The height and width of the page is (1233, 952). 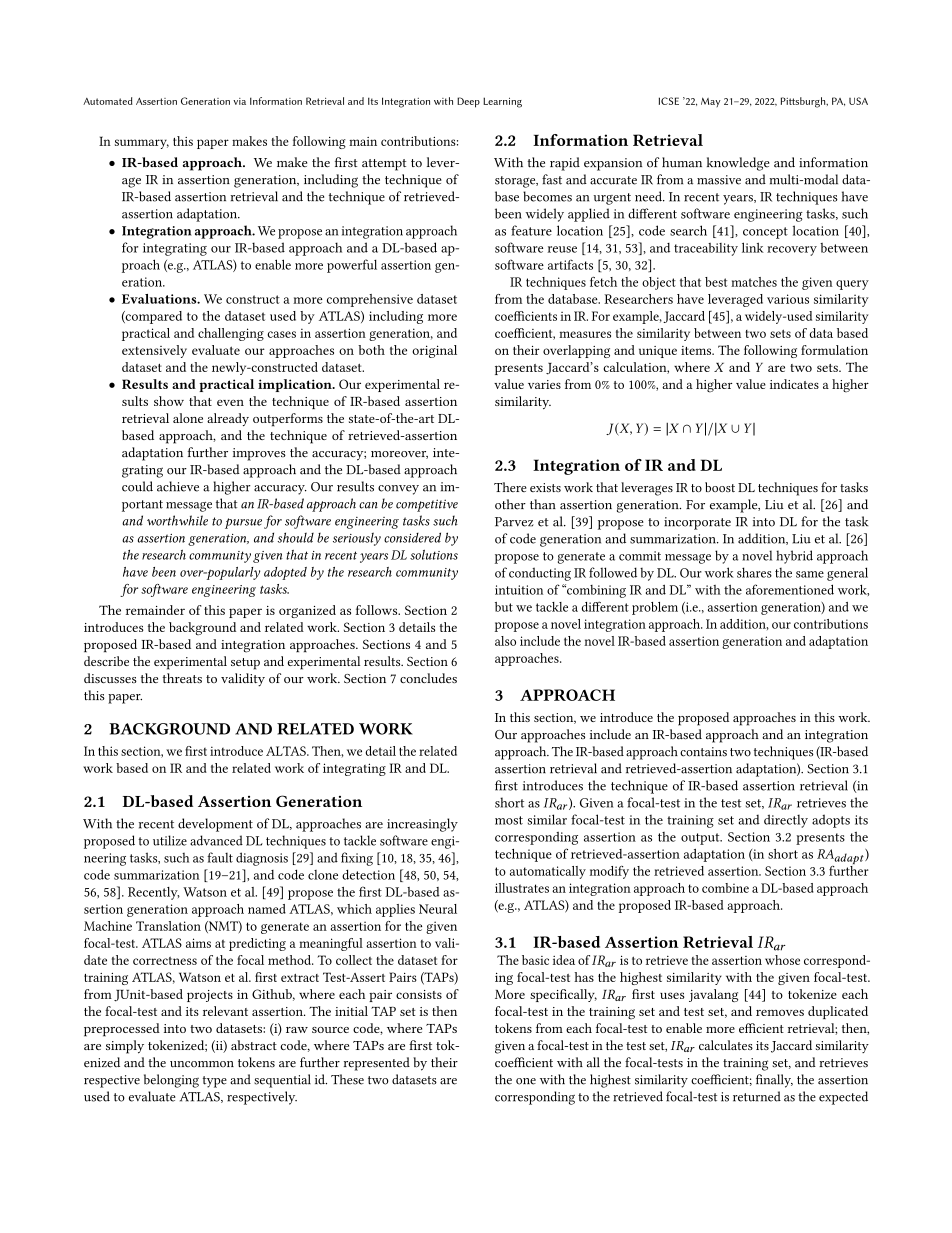 I want to click on extensively, so click(x=154, y=351).
